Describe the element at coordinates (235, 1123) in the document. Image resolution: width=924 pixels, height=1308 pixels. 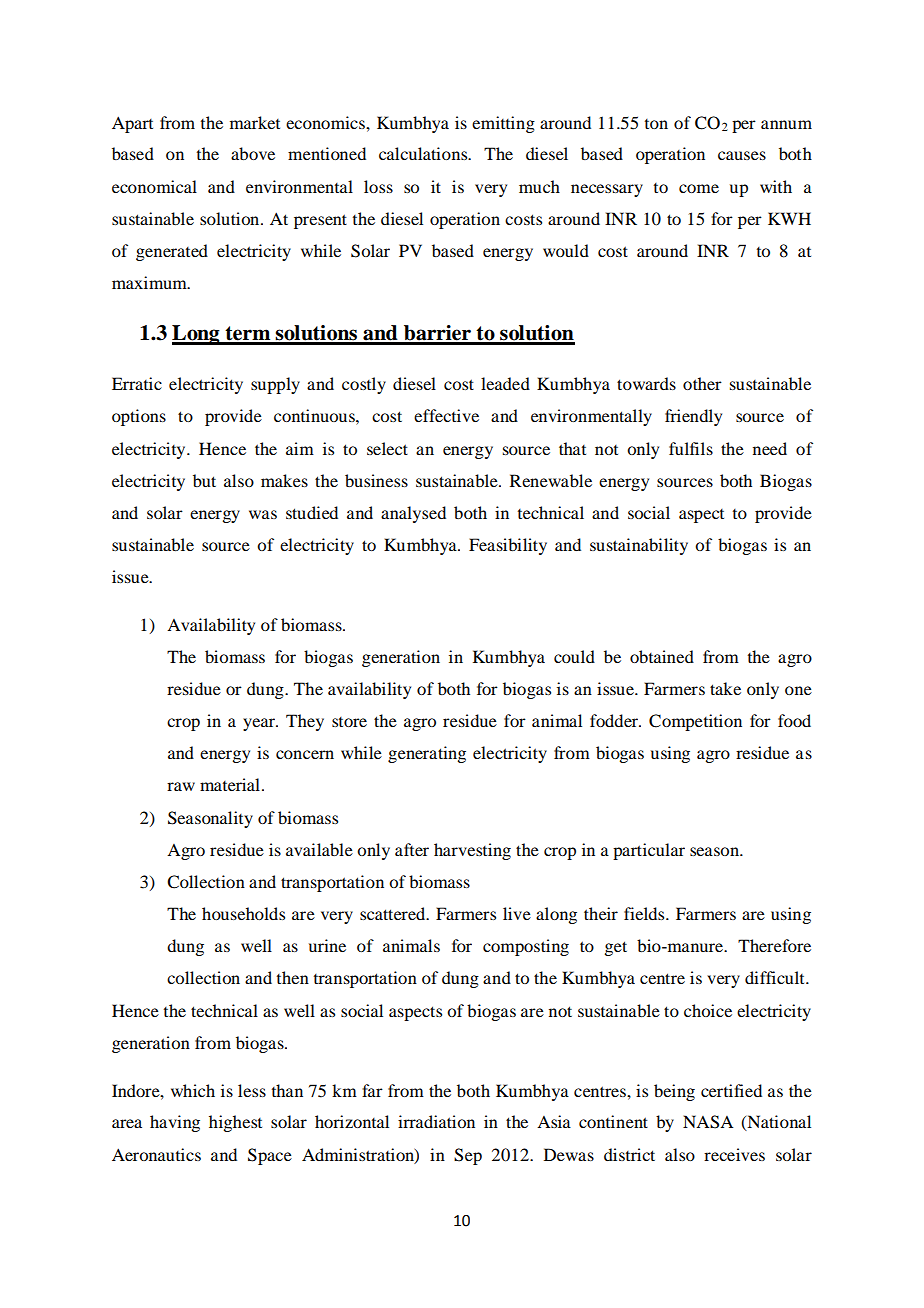
I see `highest` at that location.
